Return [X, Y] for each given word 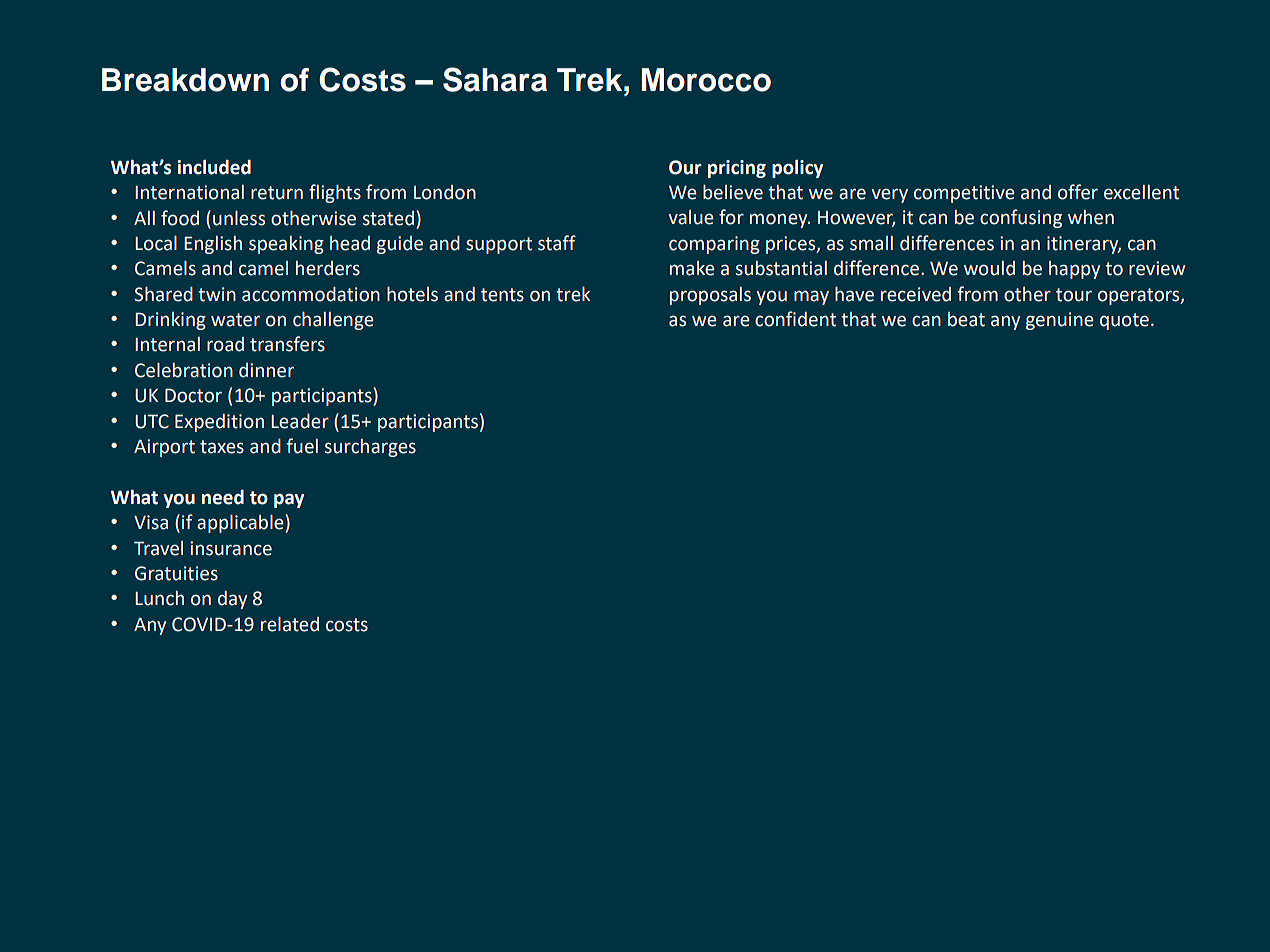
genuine [1060, 321]
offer [1078, 192]
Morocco [706, 80]
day [233, 600]
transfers [287, 344]
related [290, 624]
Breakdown [185, 80]
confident [795, 319]
